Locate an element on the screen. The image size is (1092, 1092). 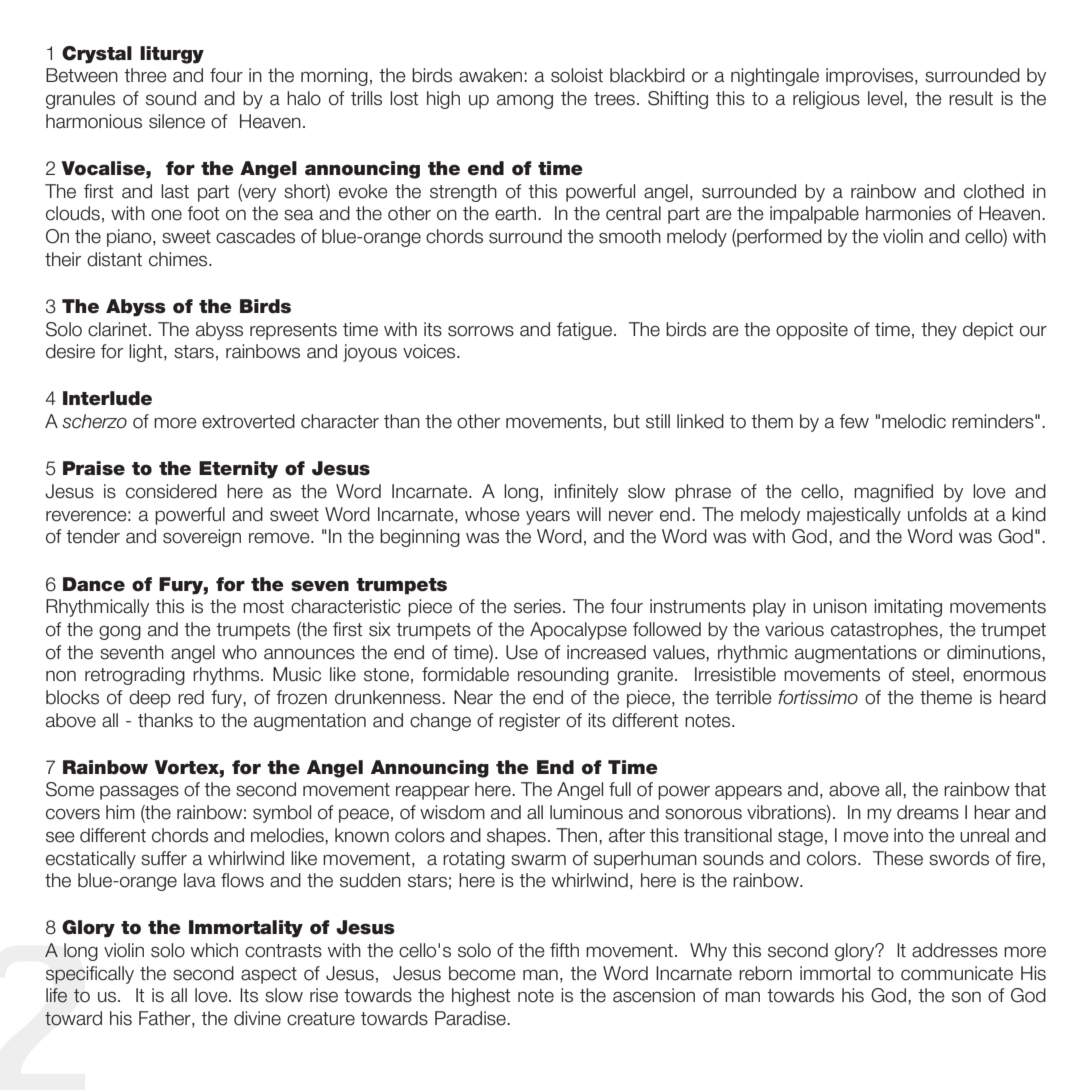
register is located at coordinates (529, 722).
